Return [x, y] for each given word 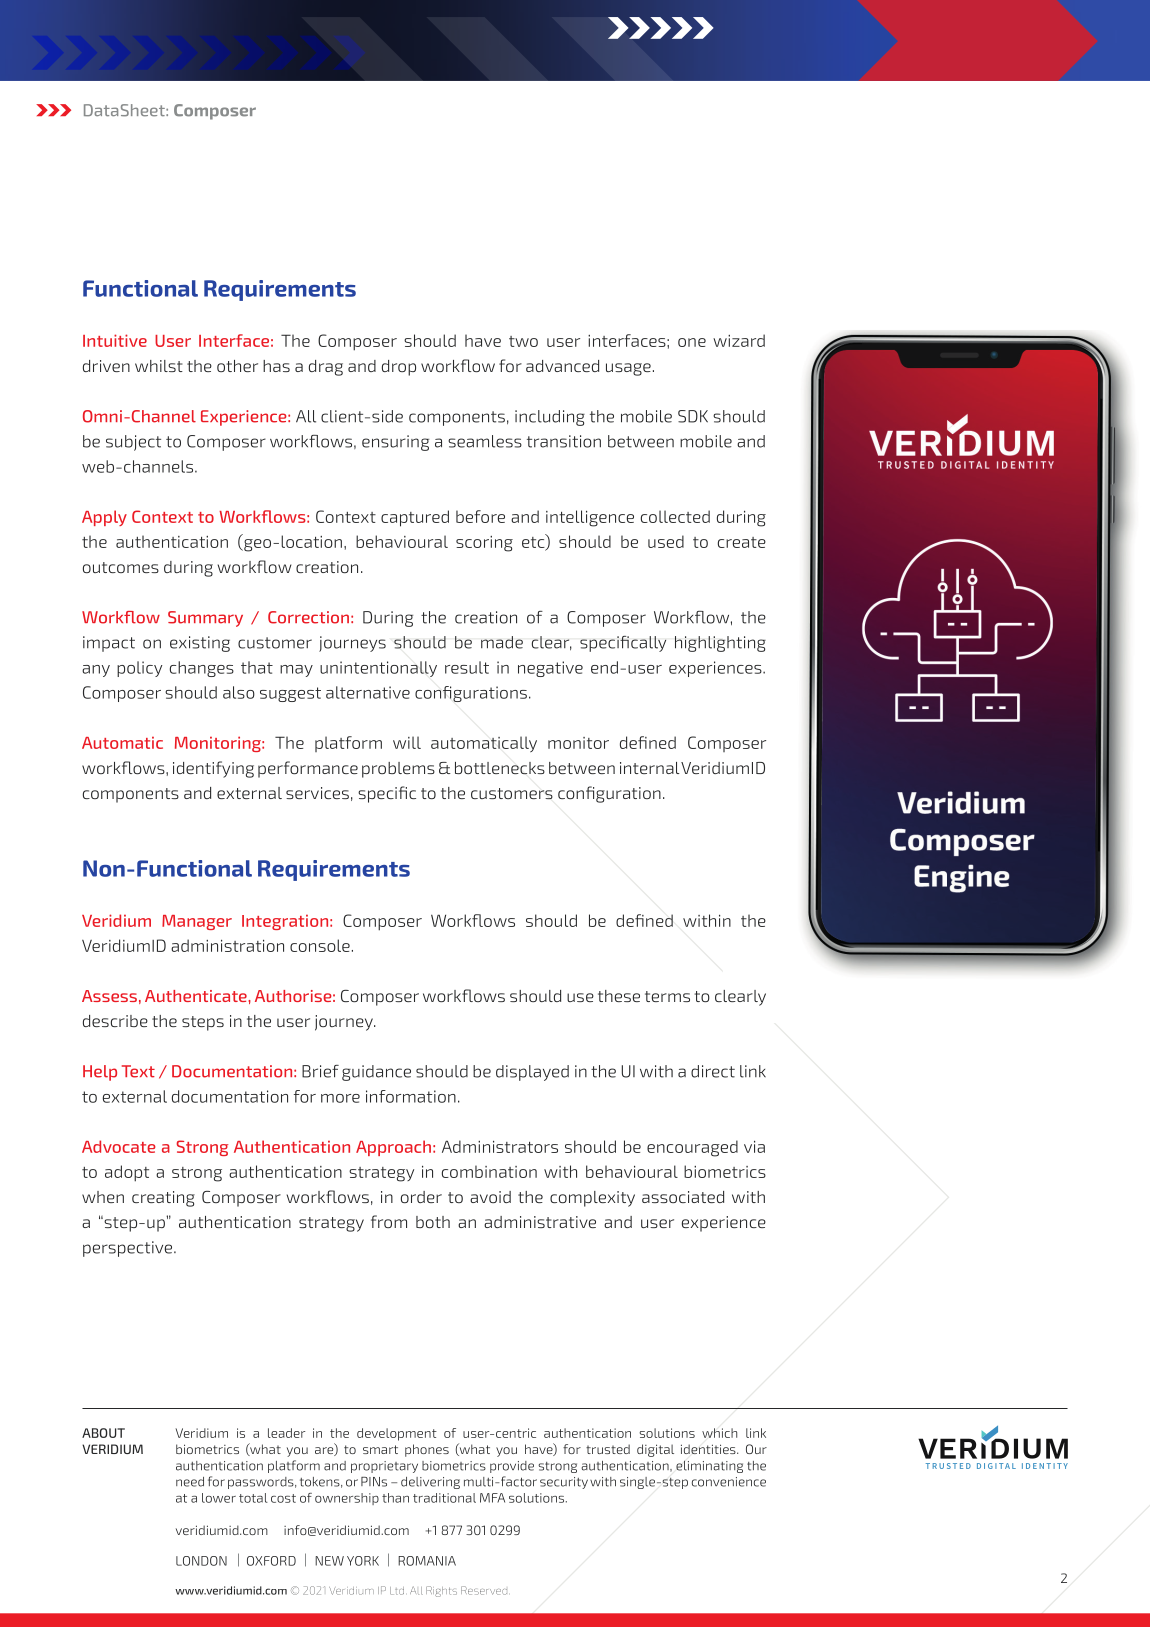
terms [667, 996]
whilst [159, 366]
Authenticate [197, 996]
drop [399, 368]
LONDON [201, 1561]
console [320, 945]
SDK [693, 416]
